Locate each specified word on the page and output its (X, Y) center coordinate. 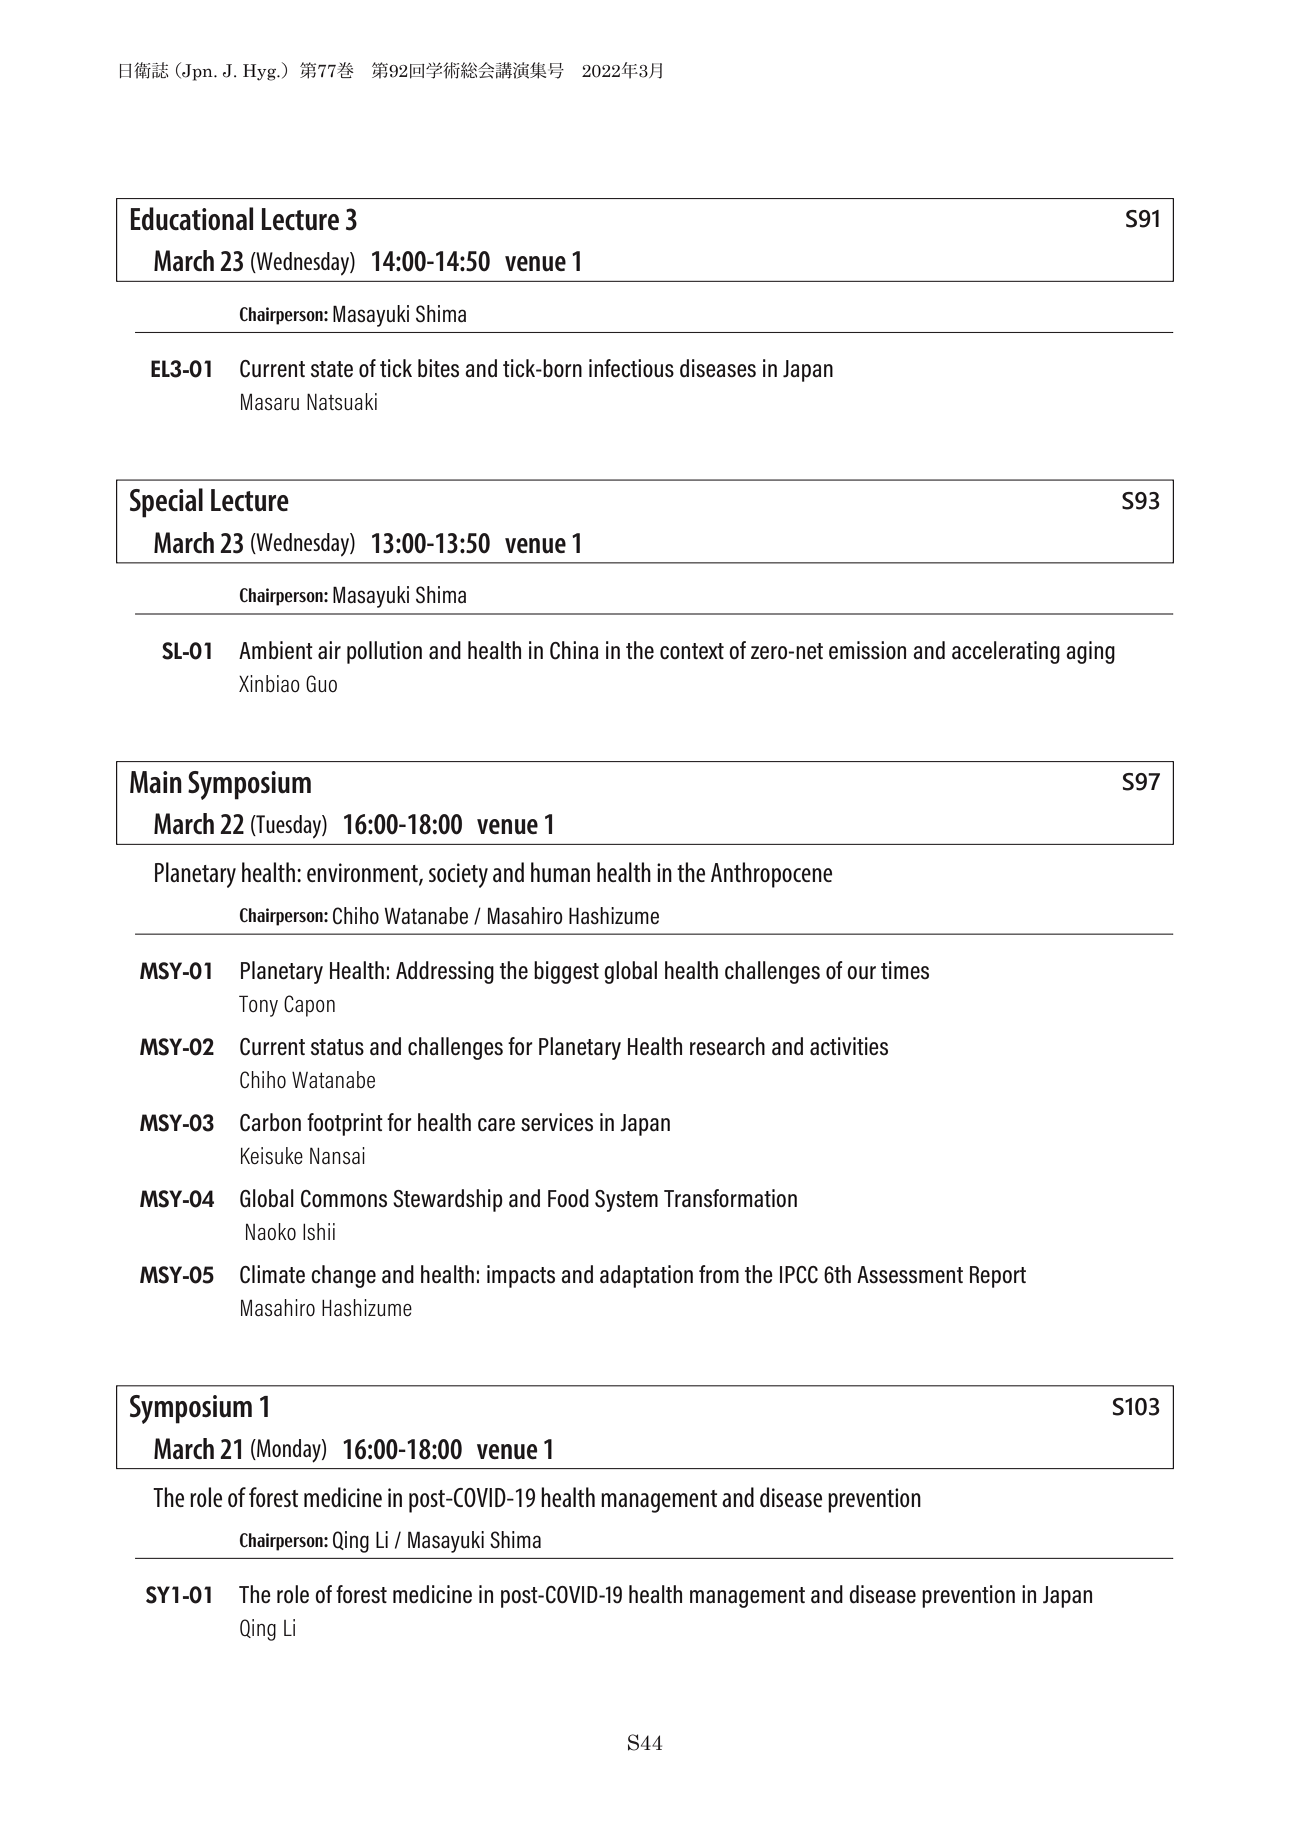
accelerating (1006, 652)
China (574, 650)
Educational (192, 219)
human (560, 872)
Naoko (271, 1231)
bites (438, 368)
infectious (631, 368)
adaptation (646, 1276)
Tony (258, 1006)
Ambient (276, 650)
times (905, 970)
